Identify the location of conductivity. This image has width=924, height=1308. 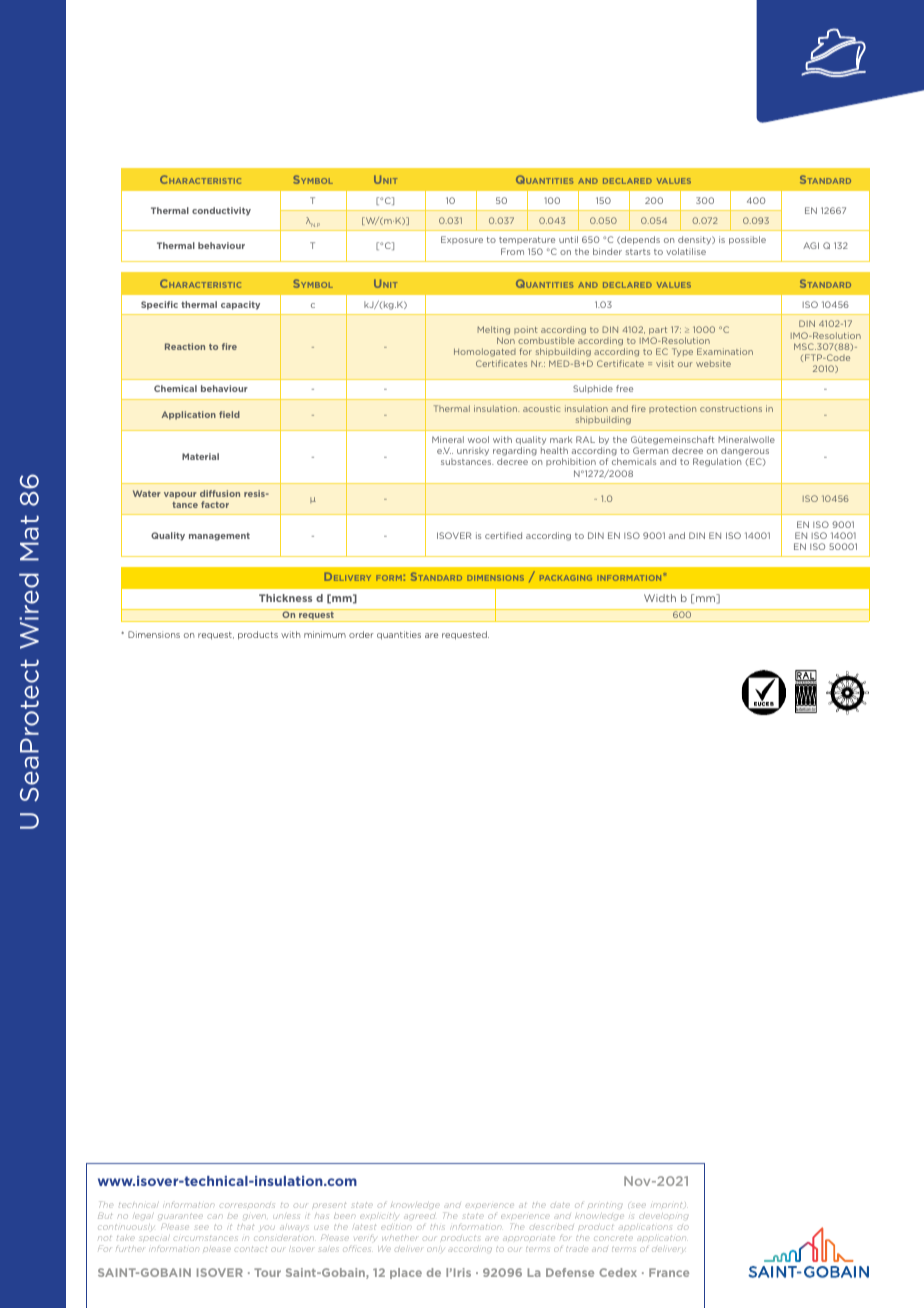
(221, 211).
